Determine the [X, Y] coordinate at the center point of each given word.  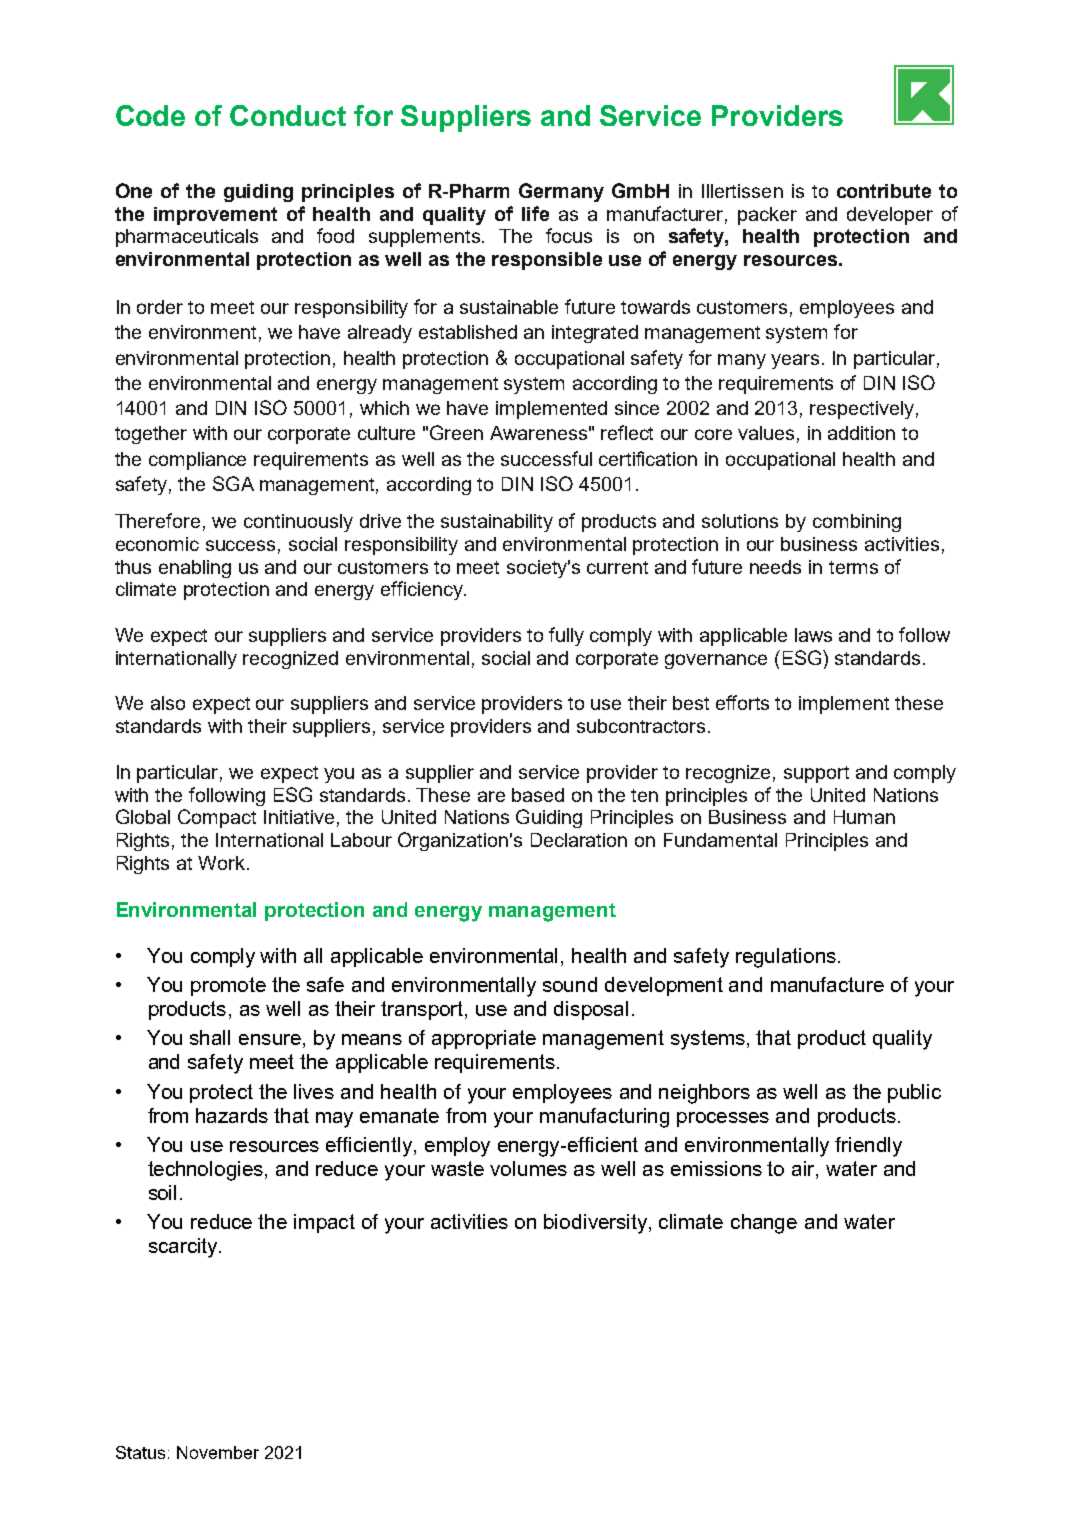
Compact [217, 818]
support [816, 774]
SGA [233, 483]
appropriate [484, 1039]
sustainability [497, 523]
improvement [215, 216]
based [538, 795]
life [535, 213]
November [218, 1452]
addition [861, 433]
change [764, 1224]
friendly [868, 1147]
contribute [884, 191]
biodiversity [597, 1224]
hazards [232, 1115]
